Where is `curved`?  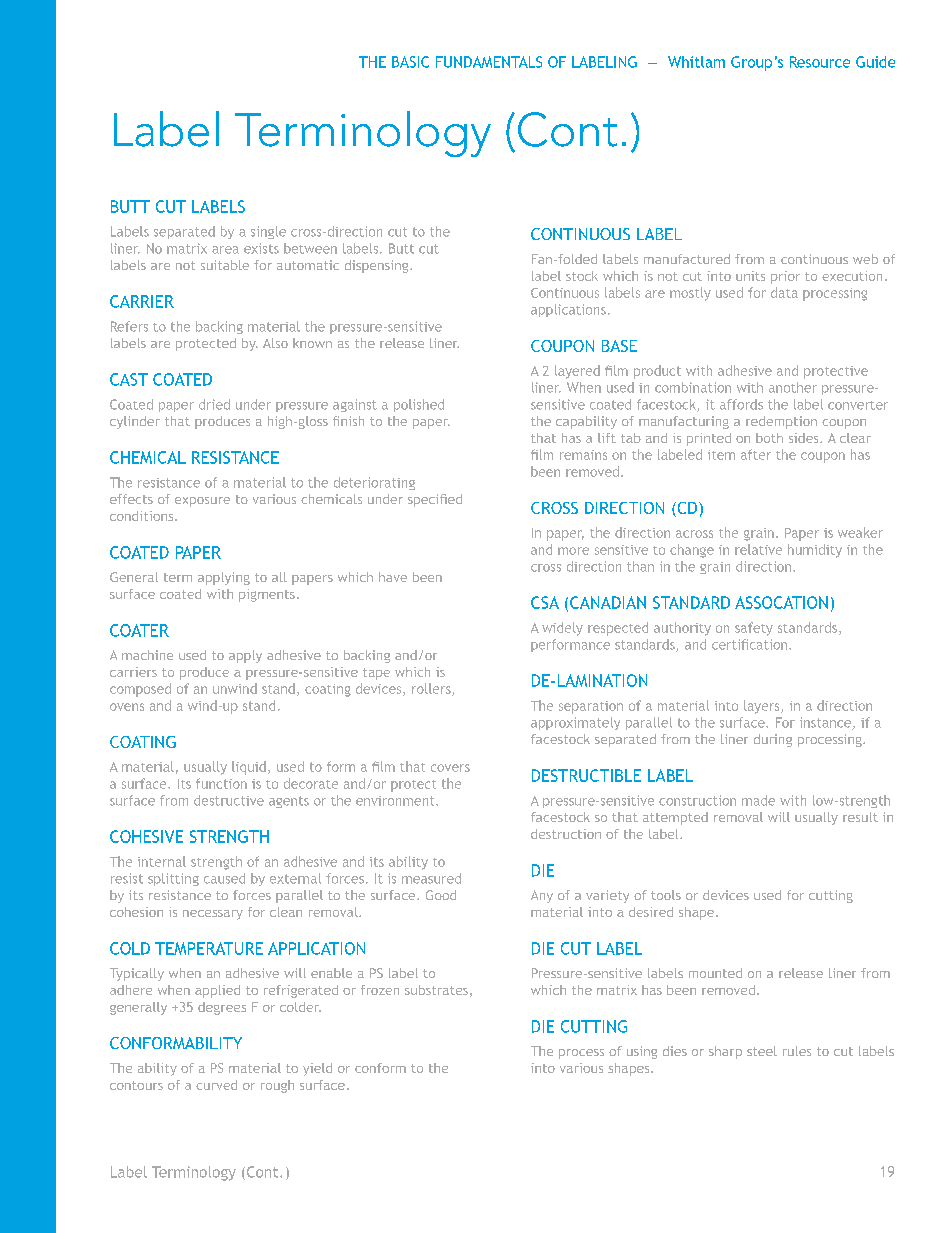
curved is located at coordinates (216, 1085).
